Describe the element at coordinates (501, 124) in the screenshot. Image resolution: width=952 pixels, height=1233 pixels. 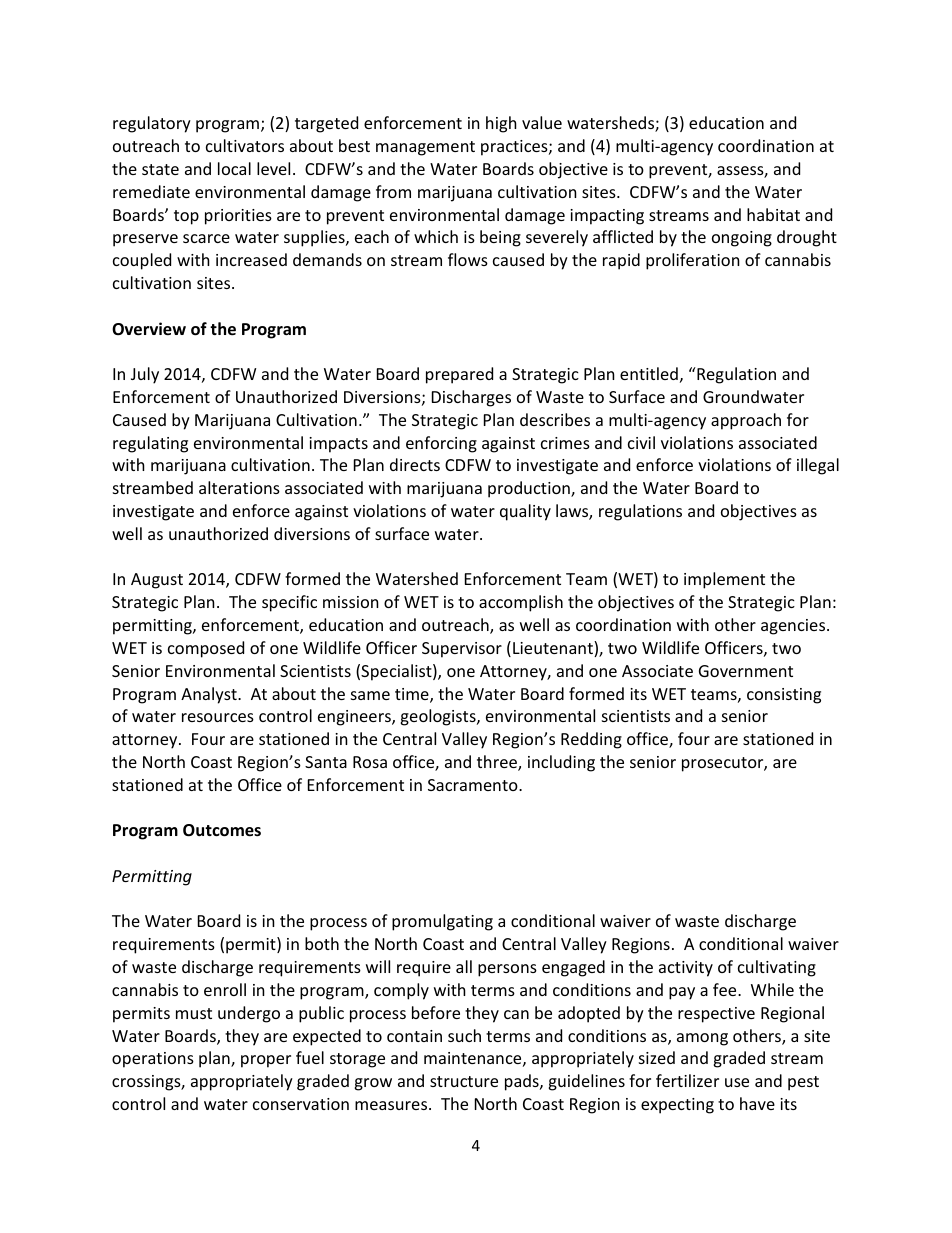
I see `high` at that location.
